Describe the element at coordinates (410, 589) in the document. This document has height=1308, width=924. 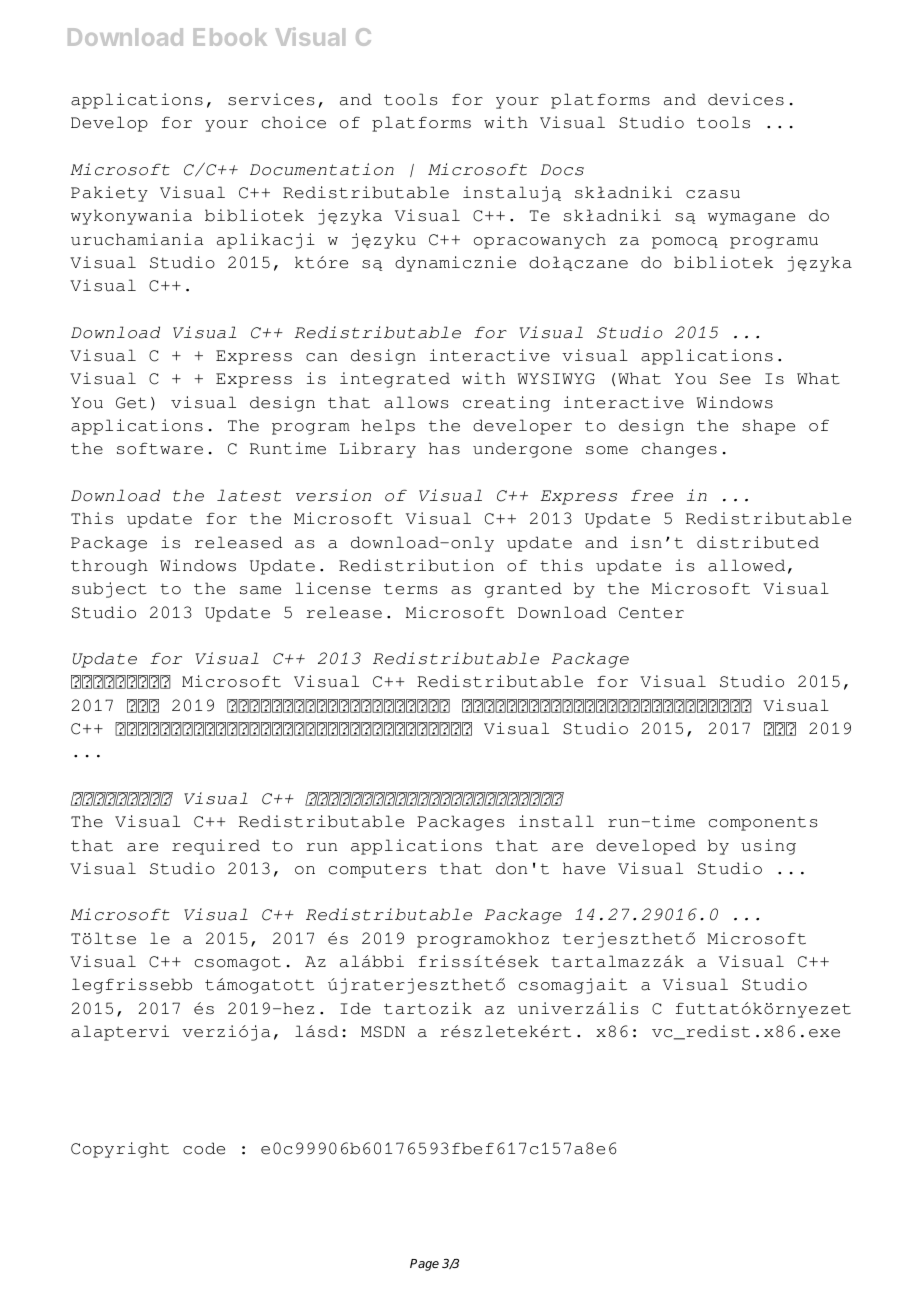
I see `terms` at that location.
